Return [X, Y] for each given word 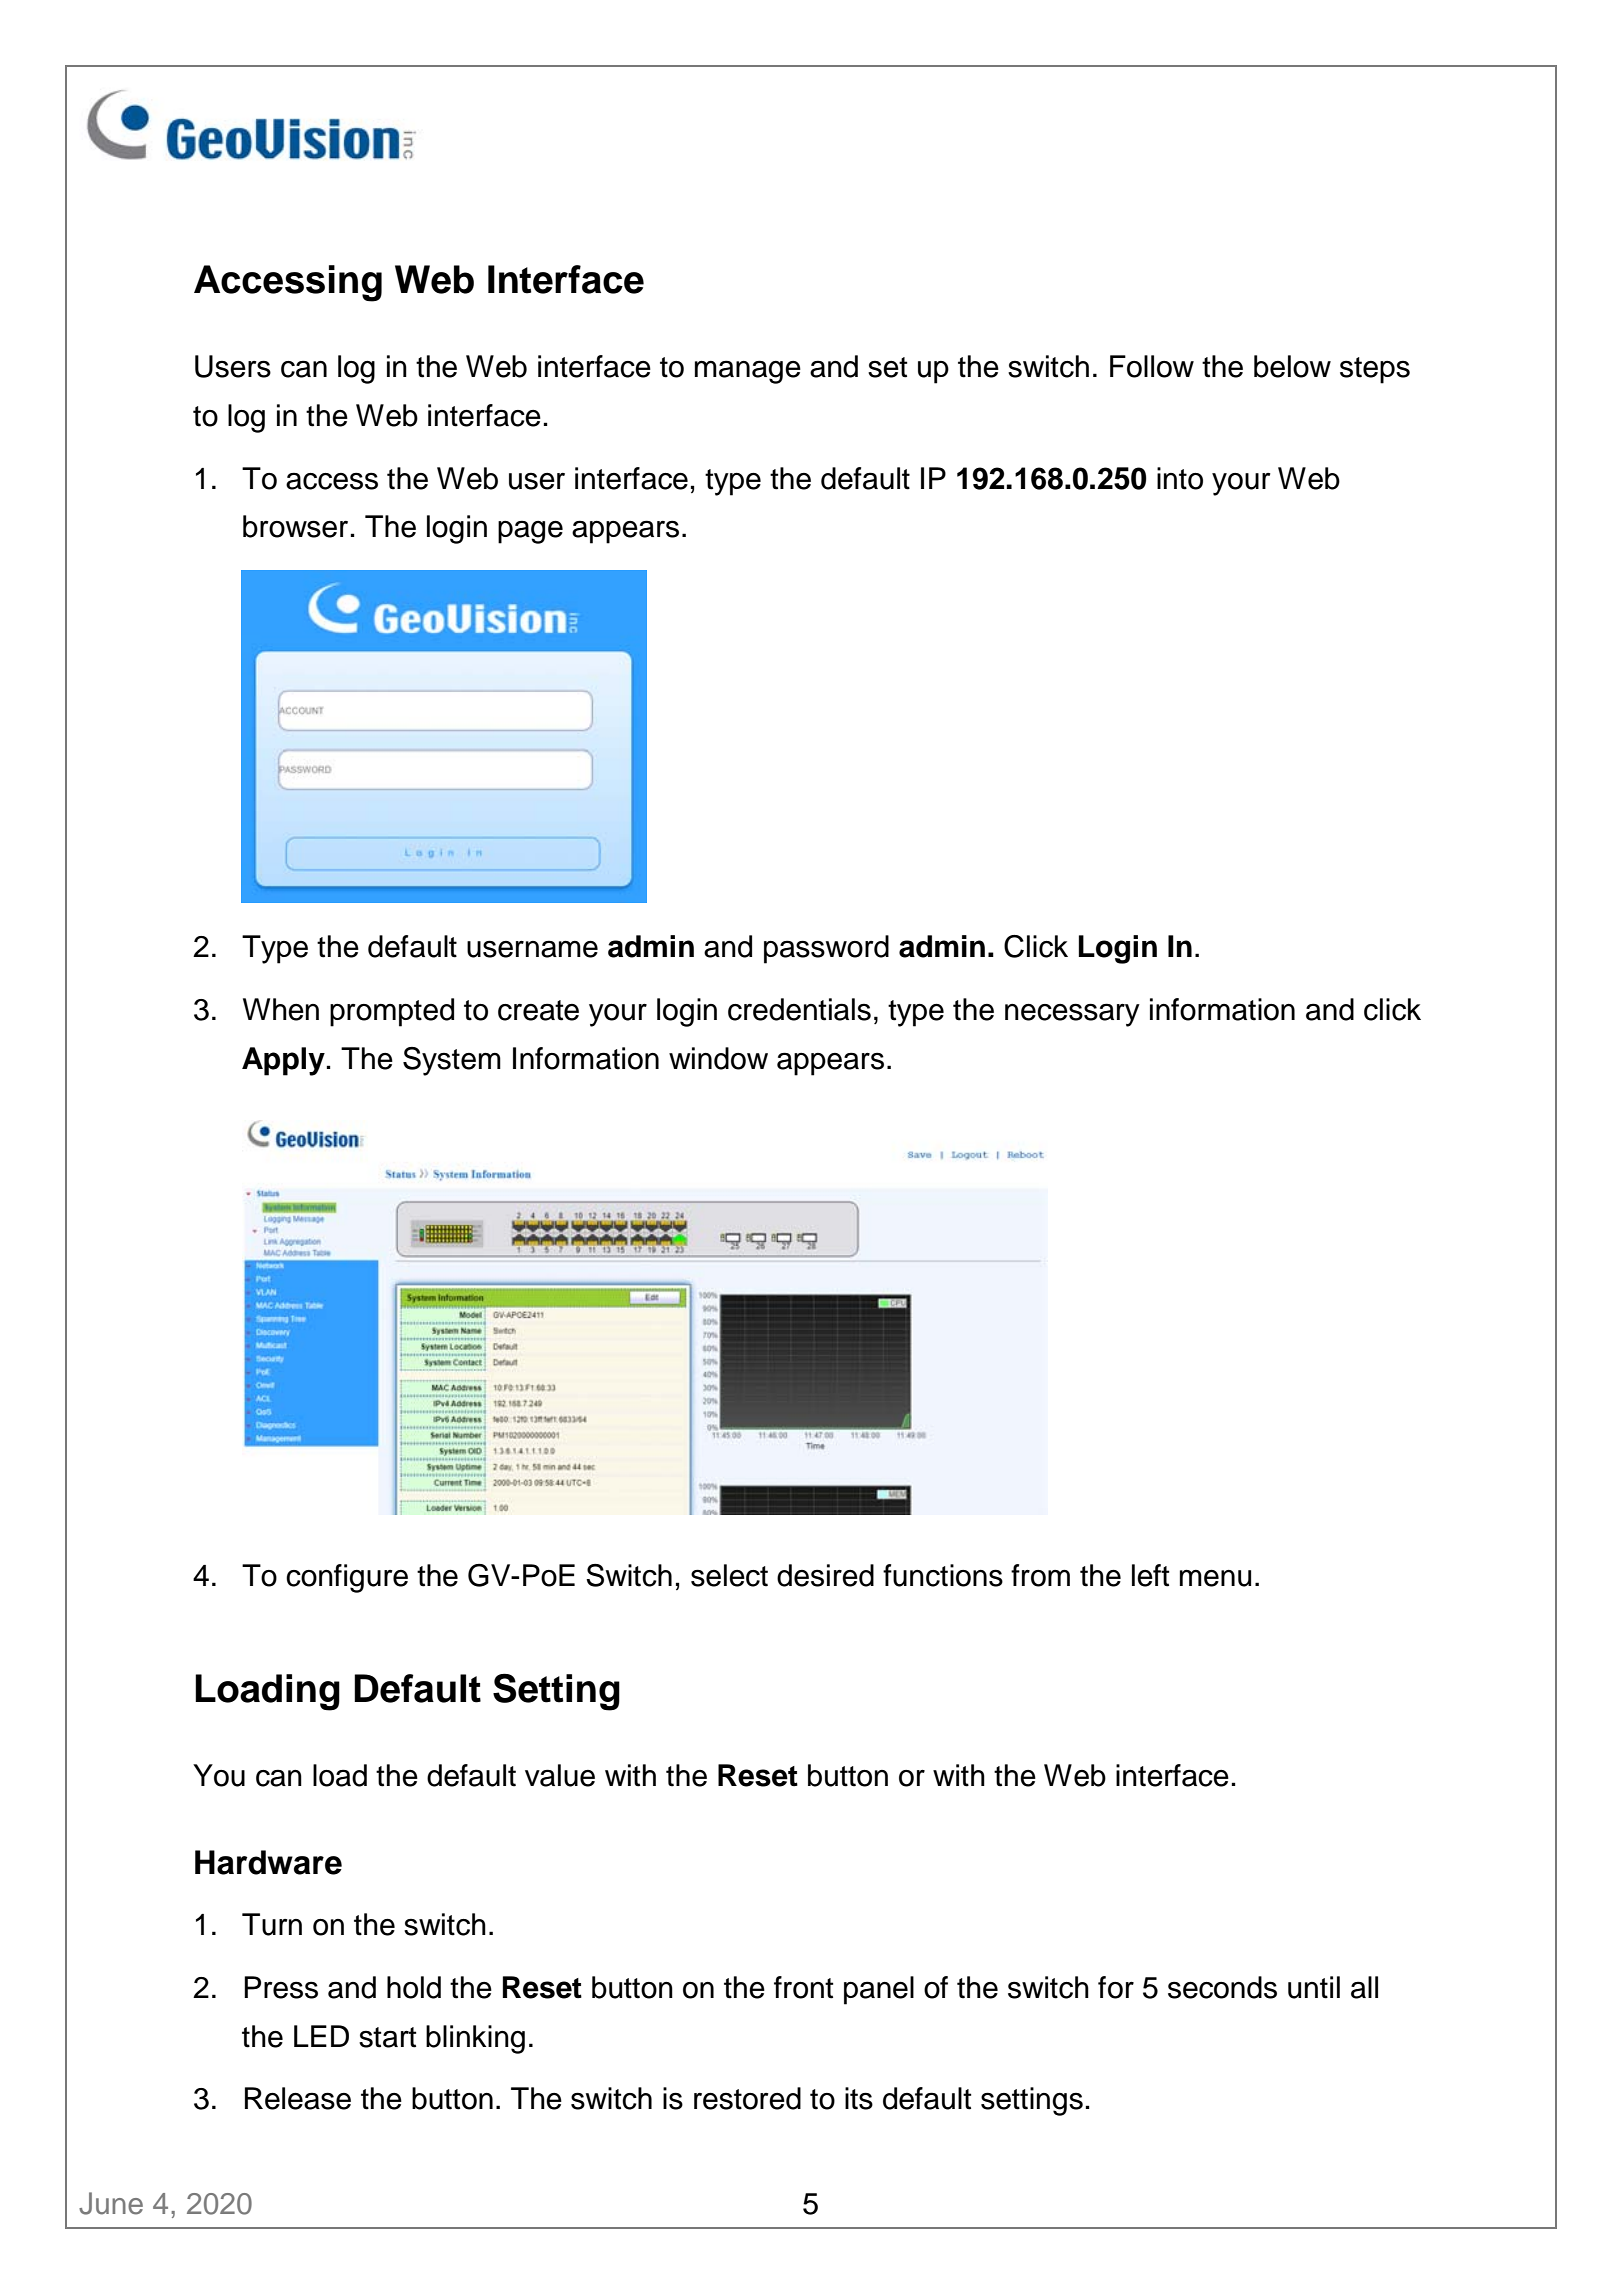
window [718, 1058]
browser [295, 526]
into [1180, 478]
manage [748, 372]
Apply [283, 1061]
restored [747, 2098]
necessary [1072, 1015]
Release [298, 2098]
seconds [1222, 1987]
